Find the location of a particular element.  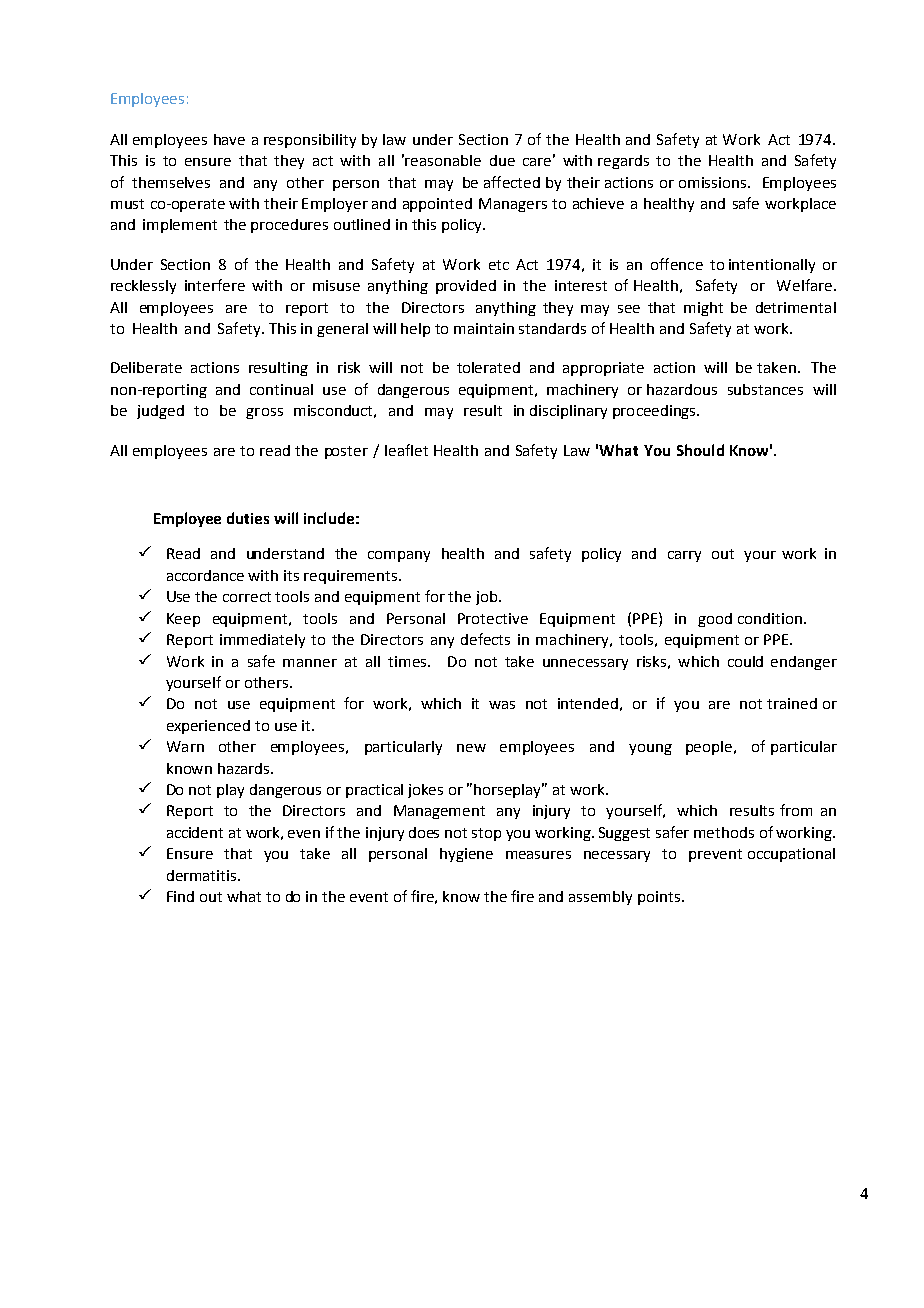

hygiene is located at coordinates (466, 855).
